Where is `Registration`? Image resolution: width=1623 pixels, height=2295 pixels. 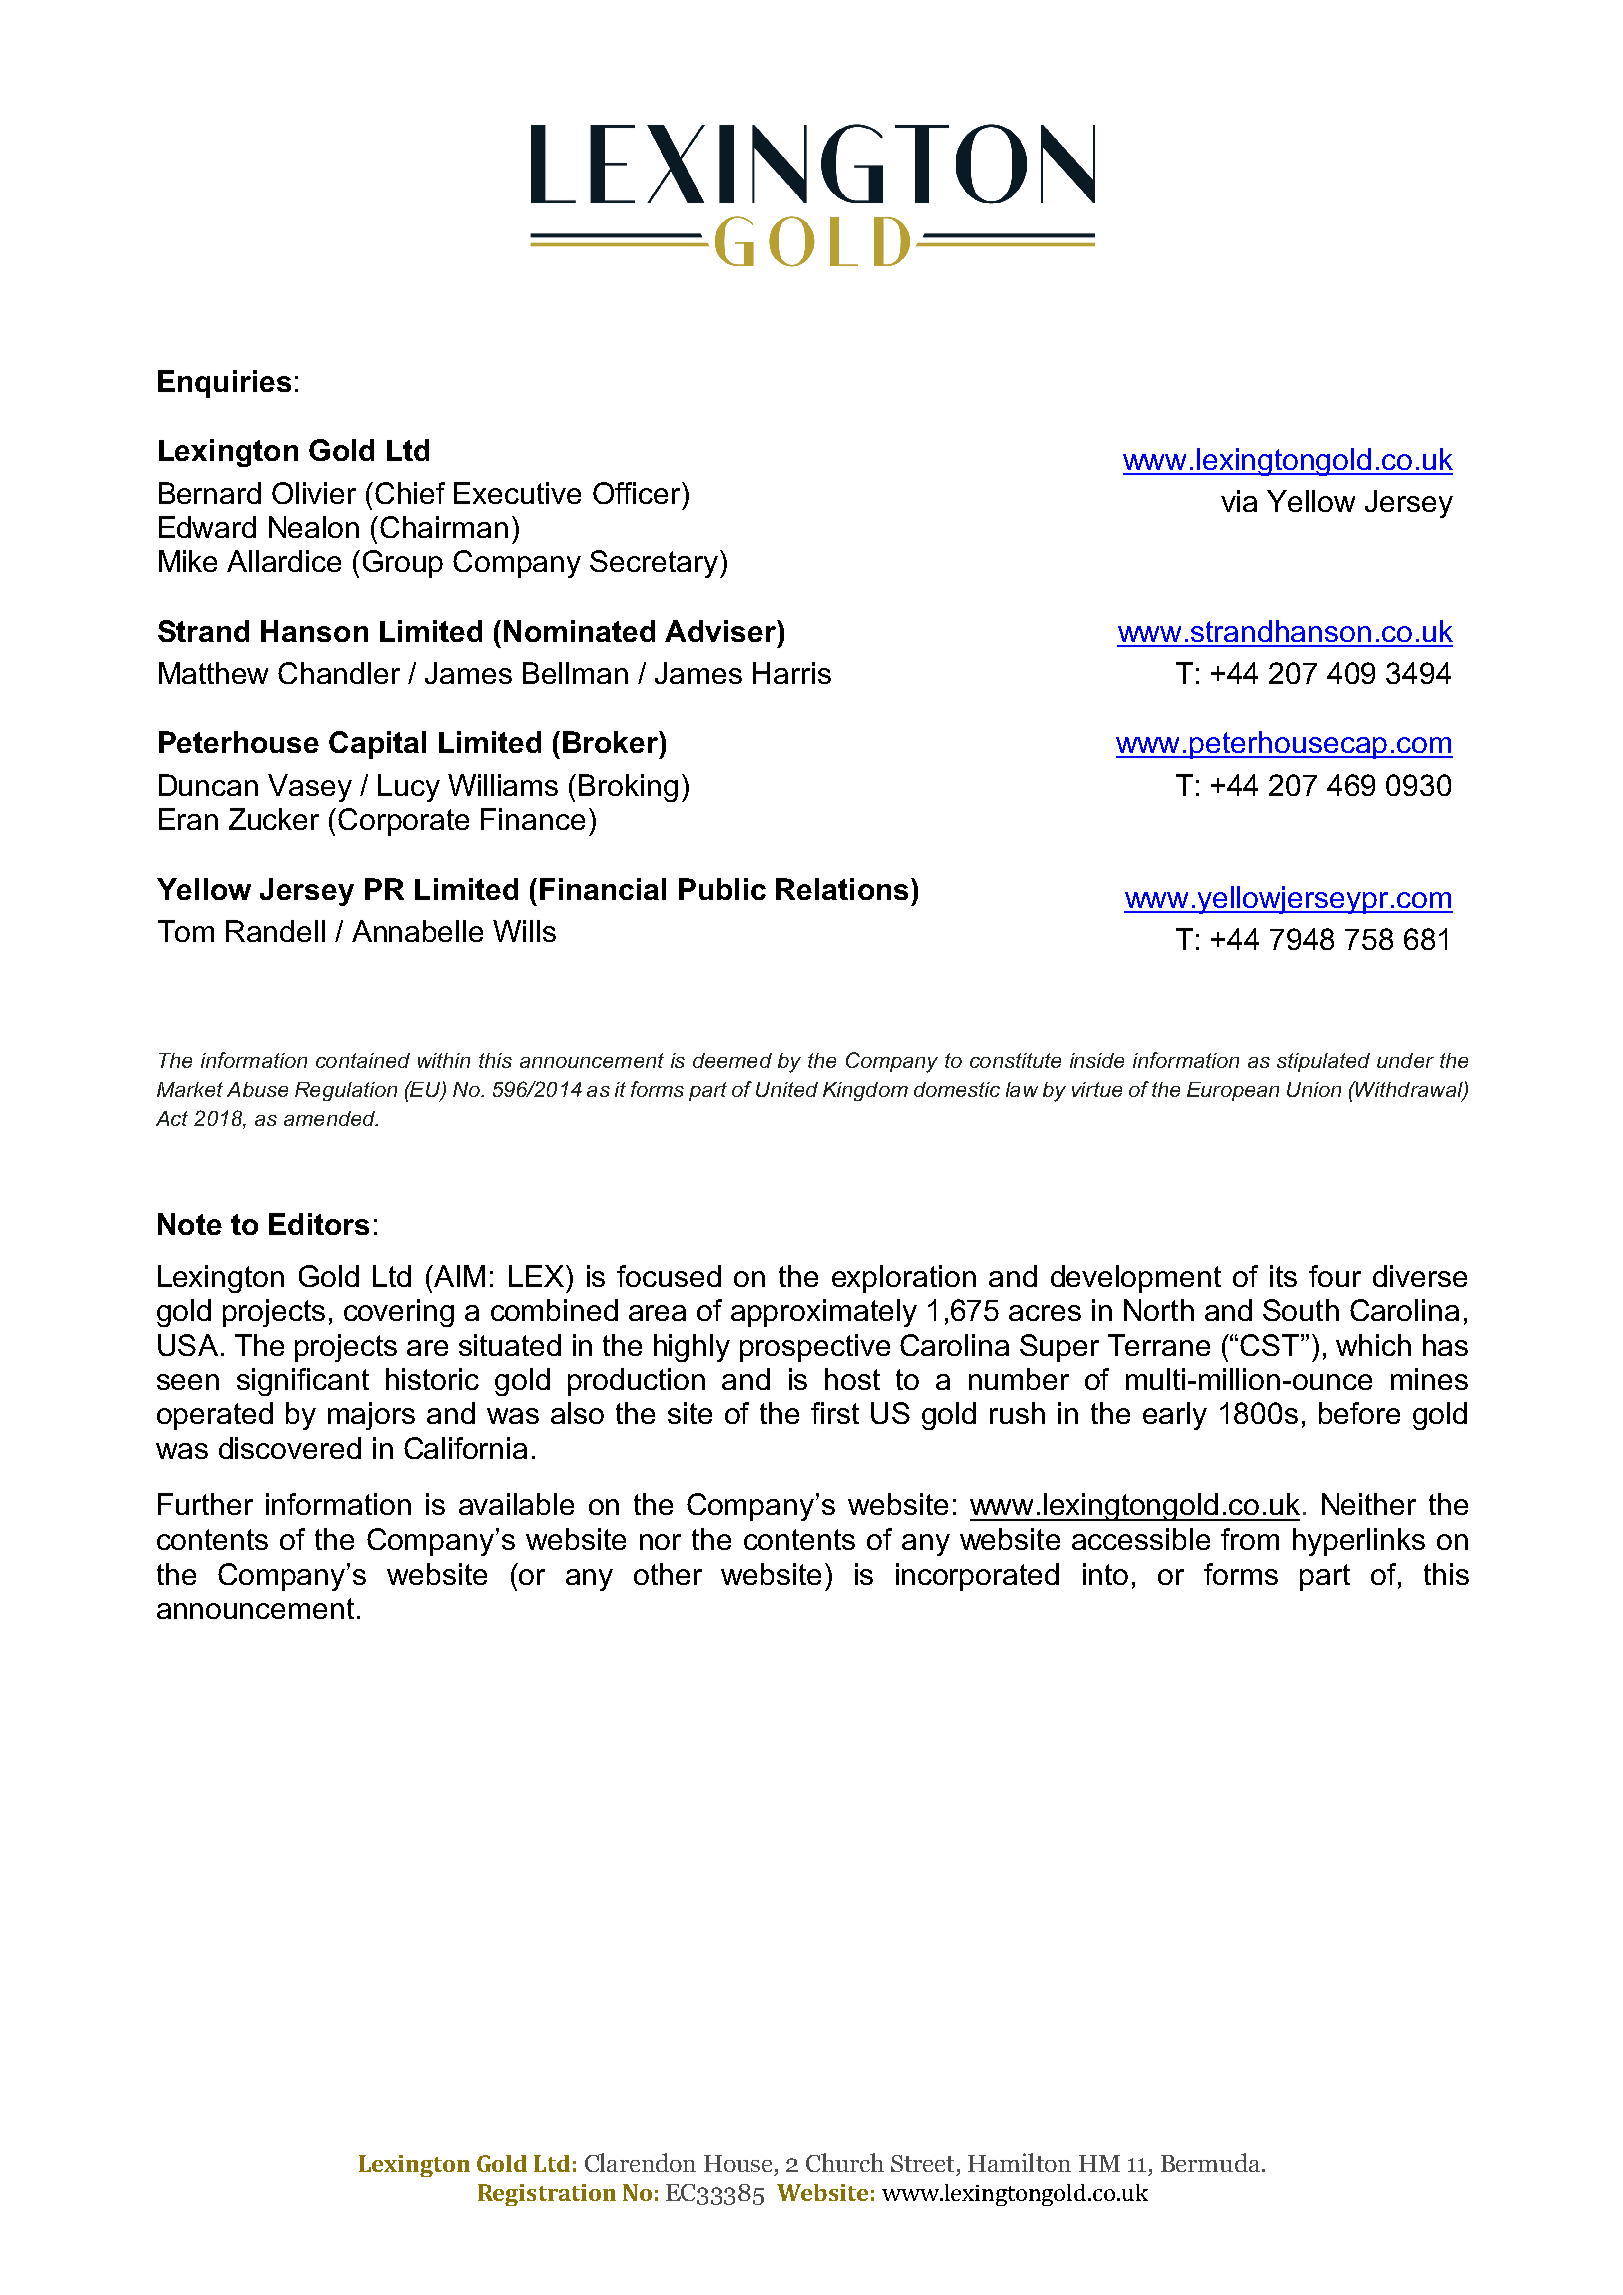 Registration is located at coordinates (547, 2195).
